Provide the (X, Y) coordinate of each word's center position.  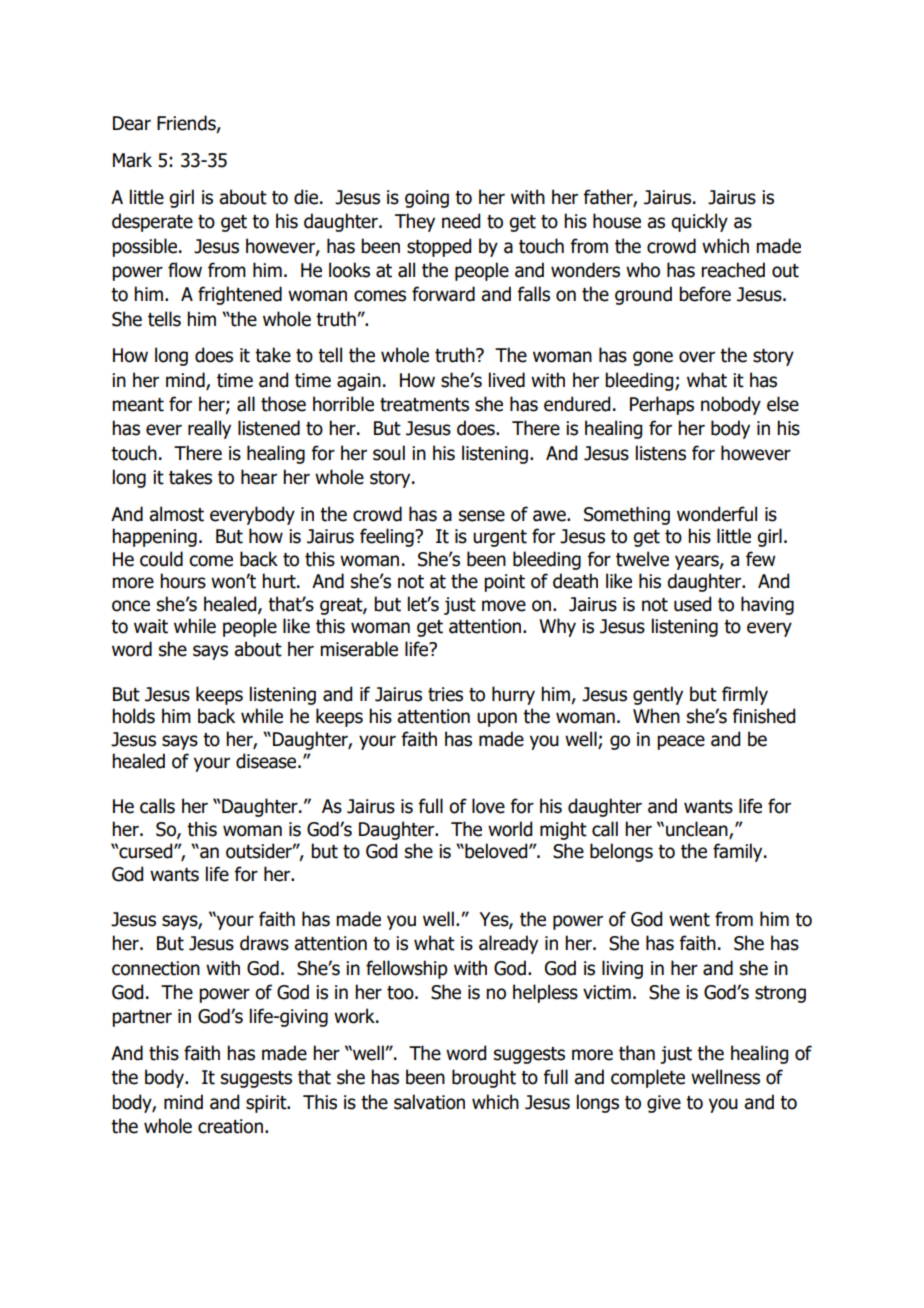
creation (230, 1126)
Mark (132, 160)
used (692, 604)
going (427, 199)
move (504, 606)
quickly (699, 222)
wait (151, 626)
